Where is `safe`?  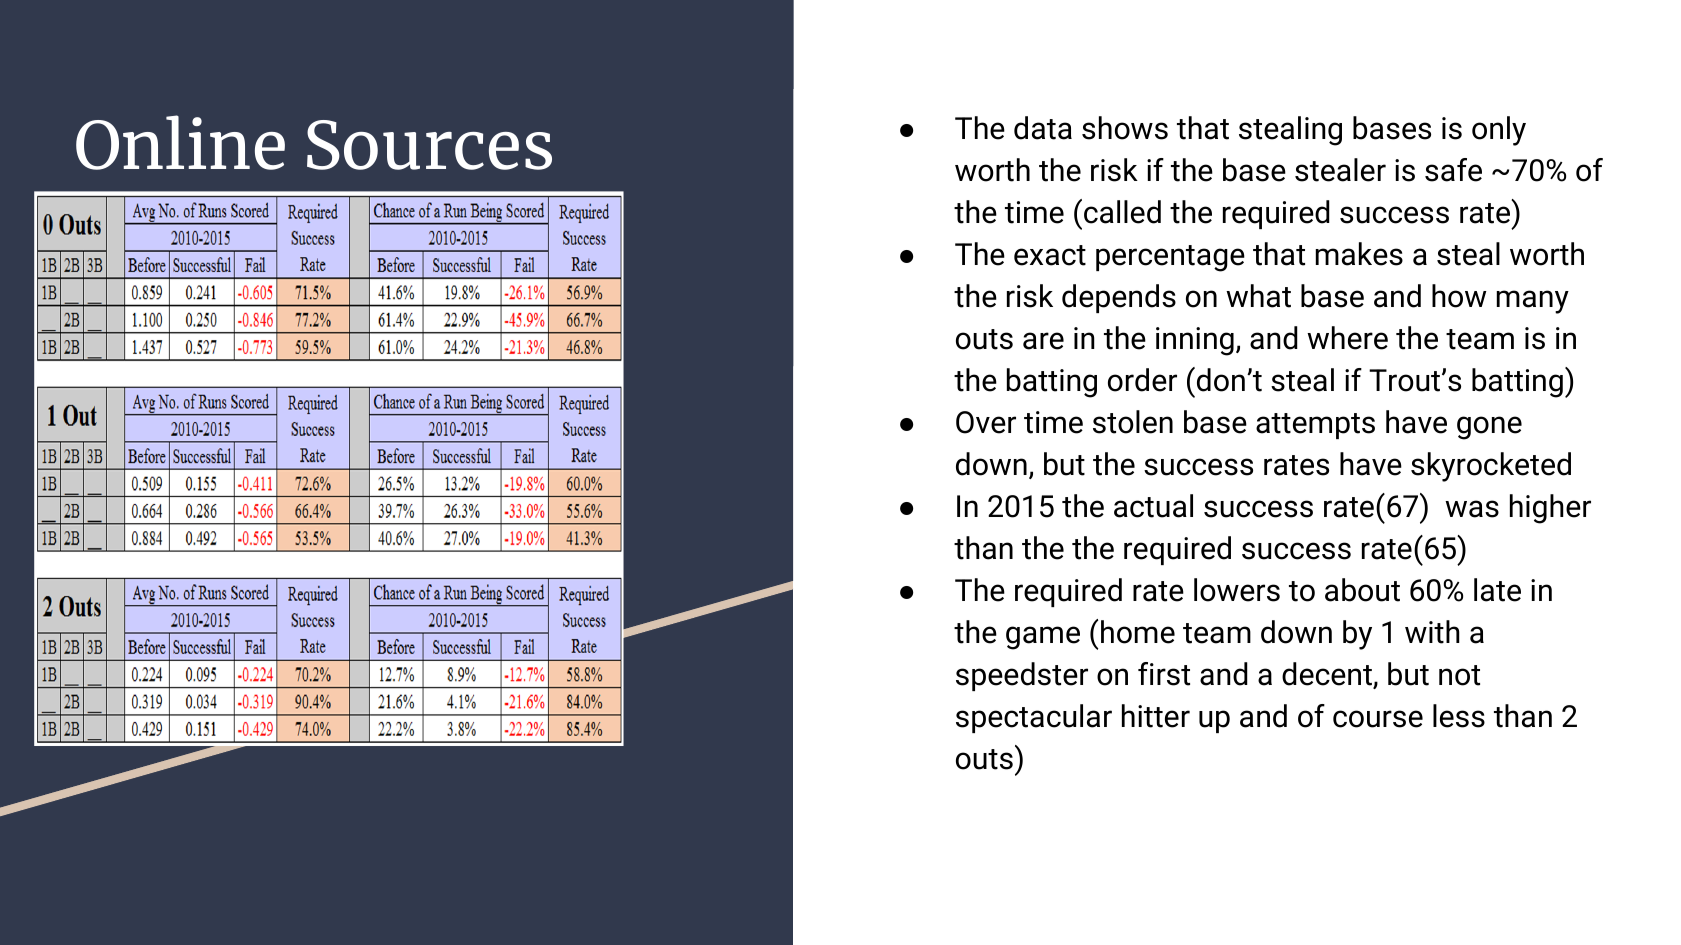 safe is located at coordinates (1453, 170).
